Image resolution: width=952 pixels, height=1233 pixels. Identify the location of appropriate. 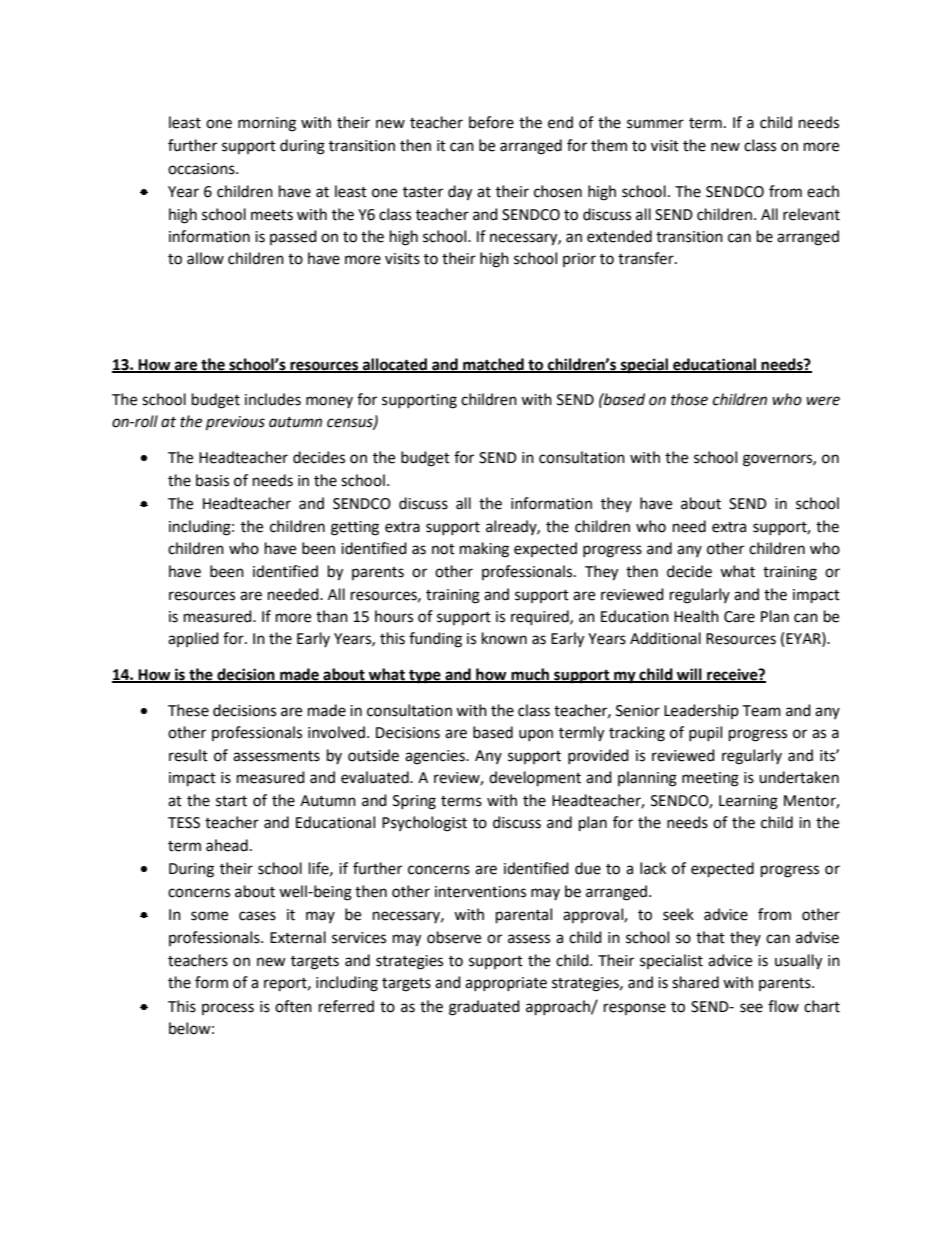
(506, 984).
